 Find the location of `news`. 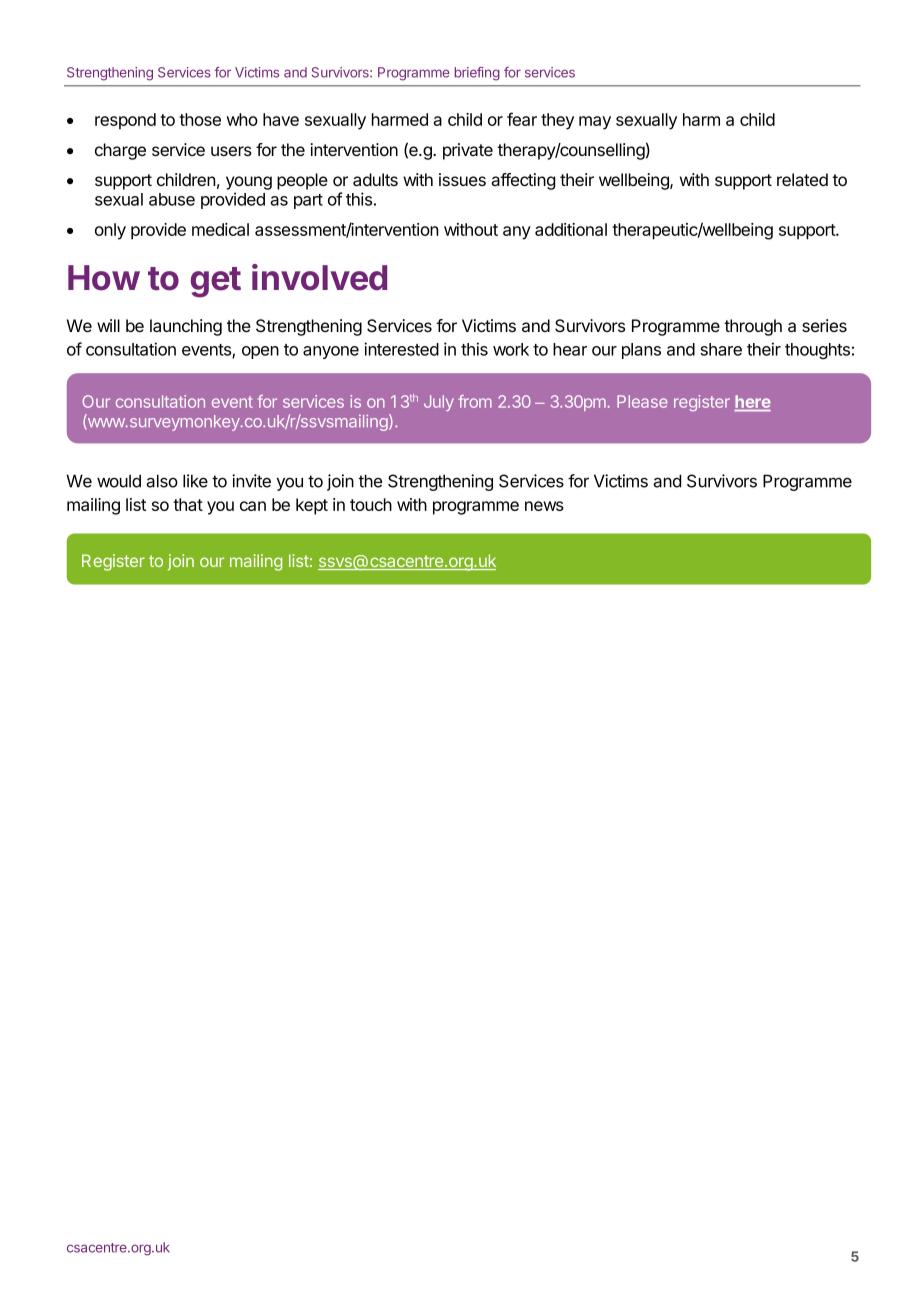

news is located at coordinates (544, 506).
